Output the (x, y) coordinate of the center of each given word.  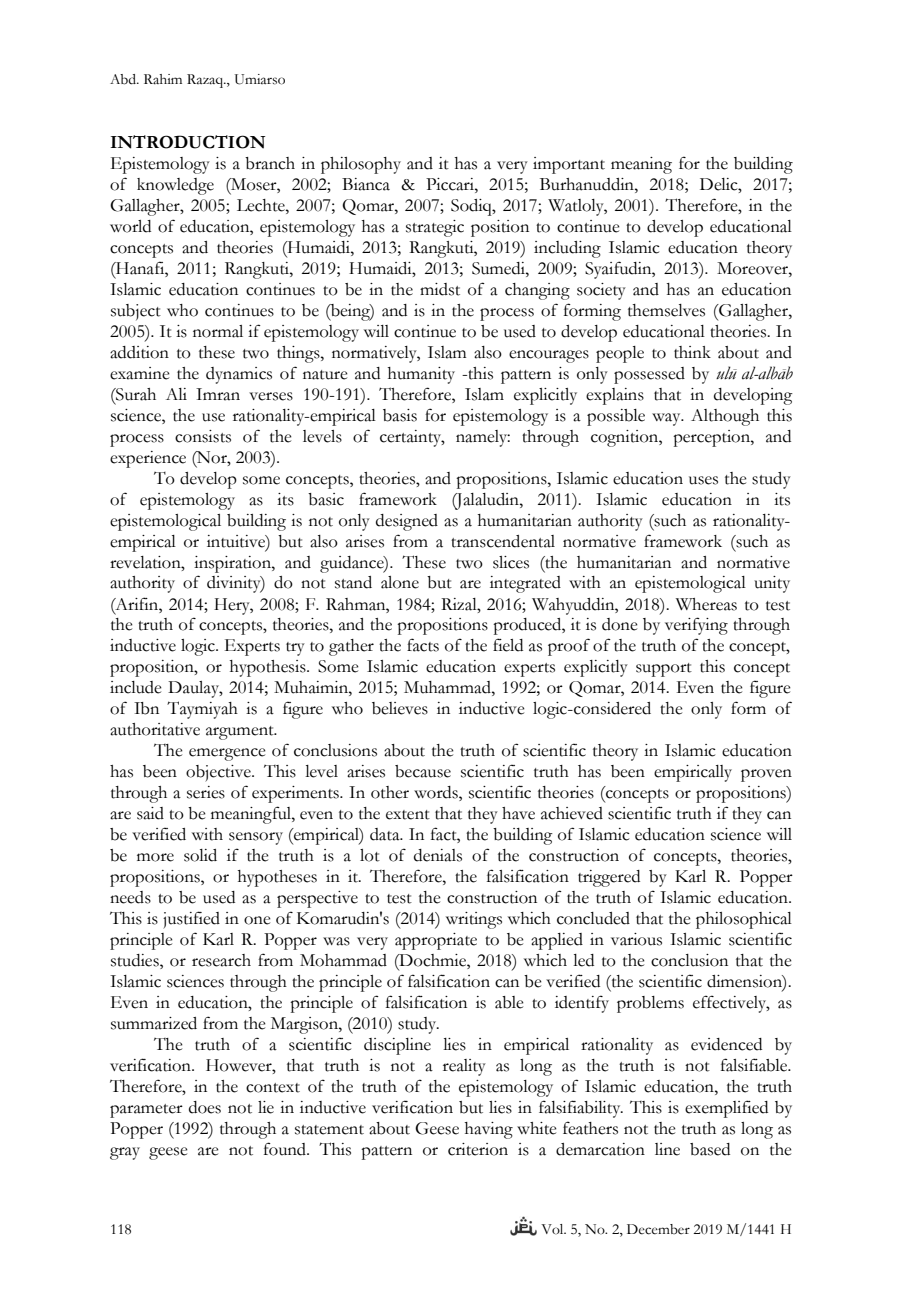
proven (766, 775)
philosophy (361, 165)
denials (438, 855)
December (658, 1229)
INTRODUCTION (188, 142)
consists (203, 436)
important (569, 165)
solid (200, 855)
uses (703, 480)
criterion (478, 1149)
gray (125, 1153)
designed (407, 522)
